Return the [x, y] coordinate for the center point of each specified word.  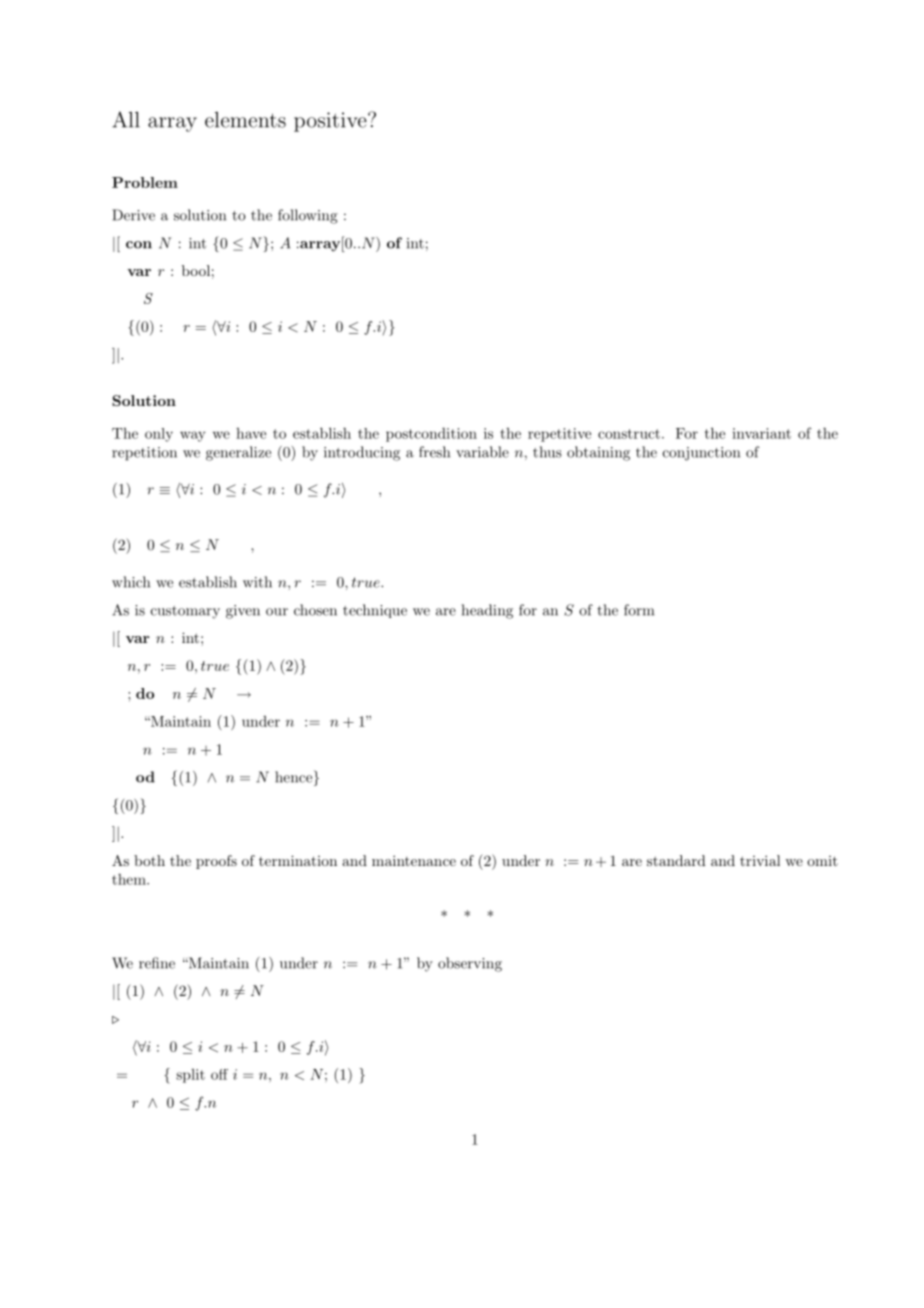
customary [185, 612]
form [639, 610]
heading [487, 611]
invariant [761, 433]
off [219, 1074]
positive [331, 122]
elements [245, 120]
